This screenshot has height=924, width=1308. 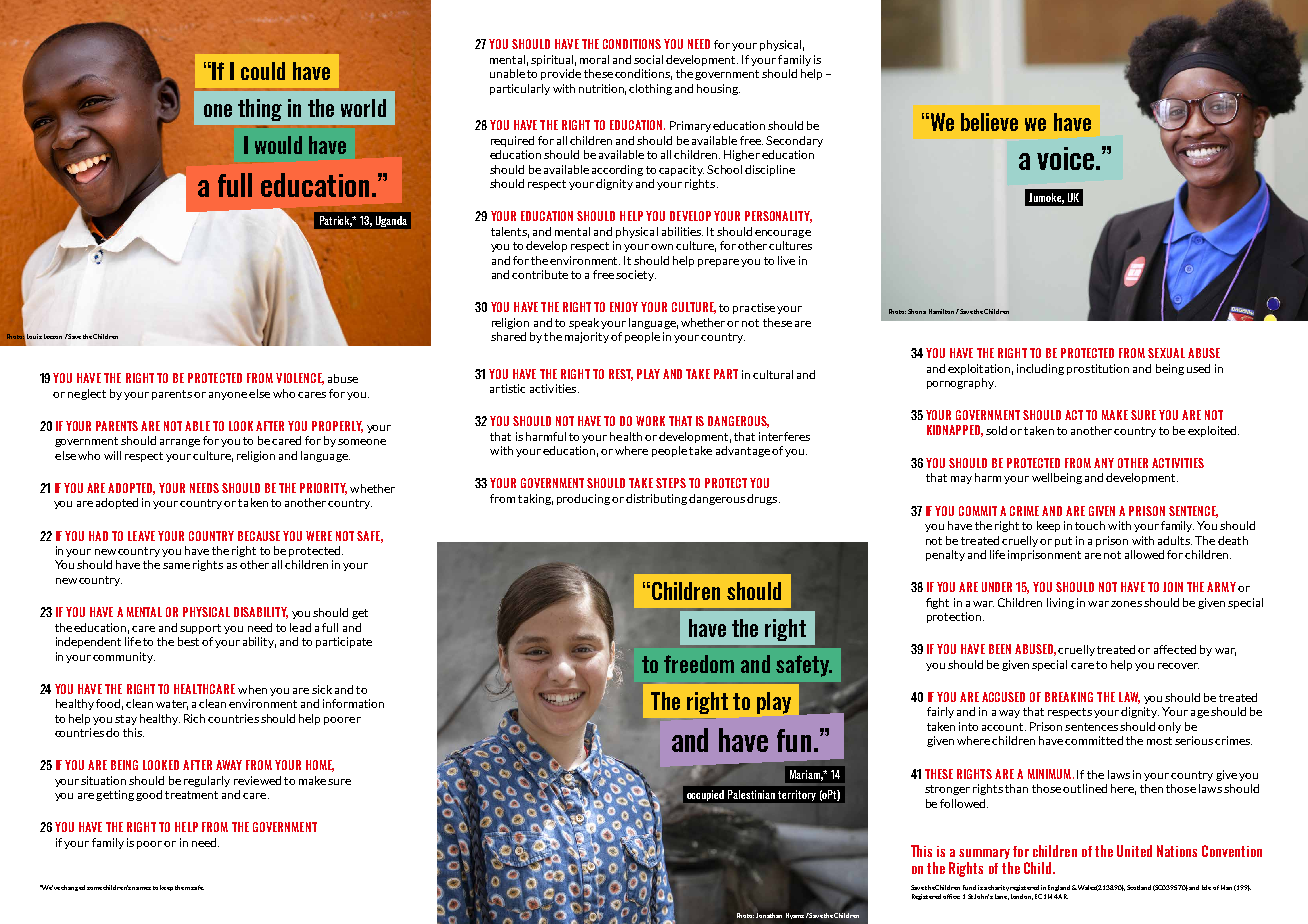 What do you see at coordinates (587, 337) in the screenshot?
I see `majority` at bounding box center [587, 337].
